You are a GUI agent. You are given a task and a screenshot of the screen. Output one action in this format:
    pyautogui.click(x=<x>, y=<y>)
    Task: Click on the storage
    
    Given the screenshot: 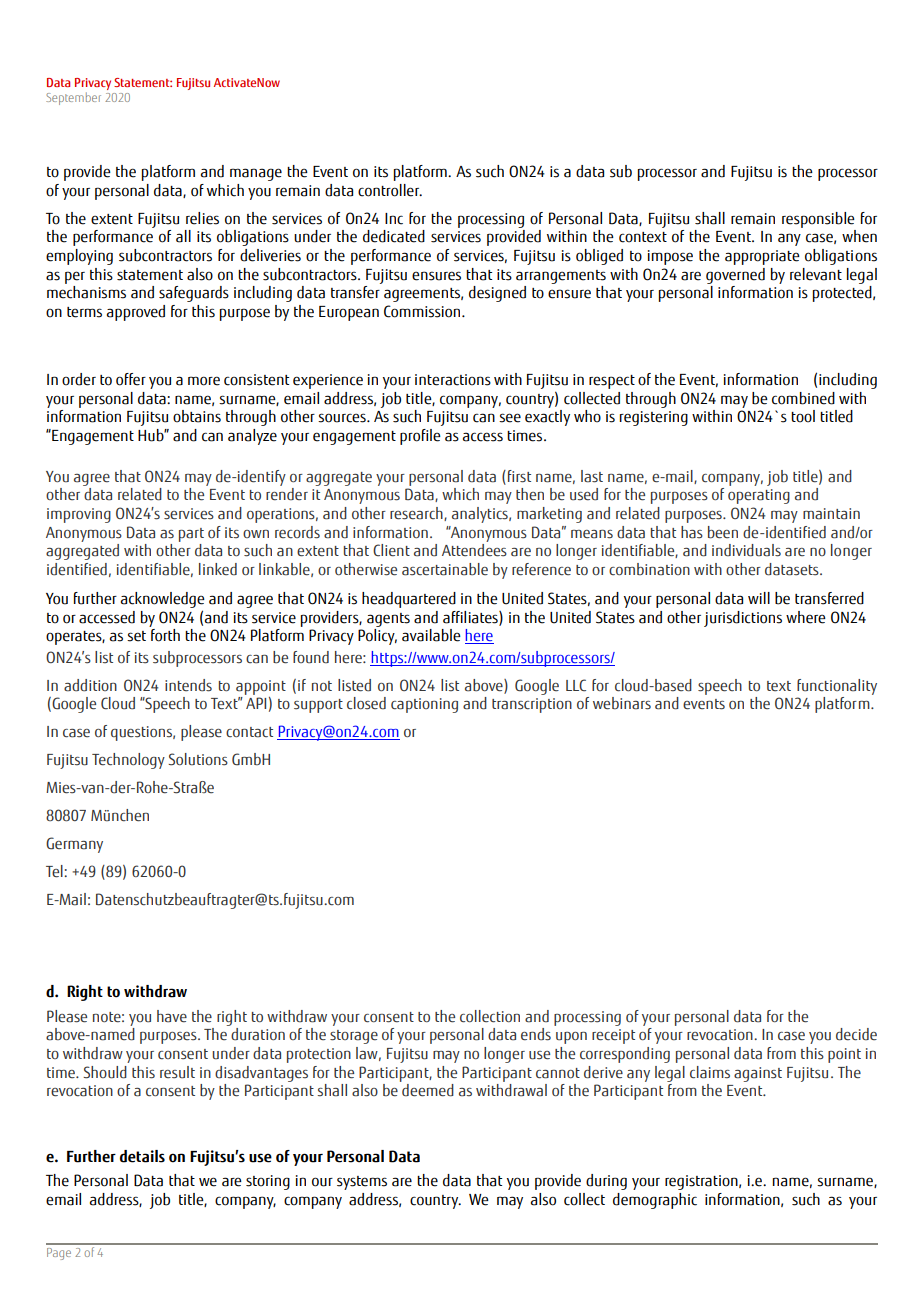 What is the action you would take?
    pyautogui.click(x=354, y=1037)
